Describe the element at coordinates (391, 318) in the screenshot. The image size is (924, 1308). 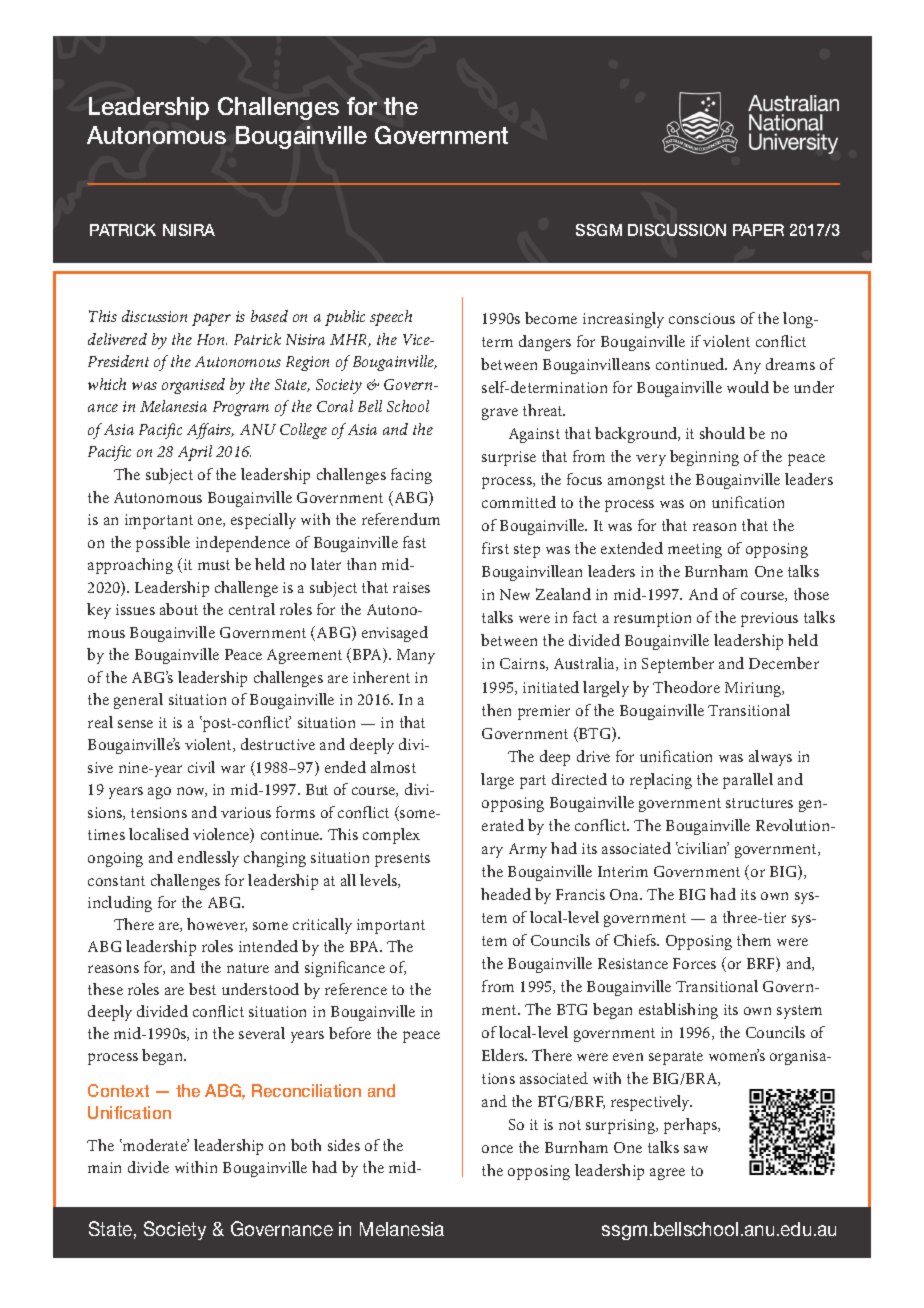
I see `speech` at that location.
